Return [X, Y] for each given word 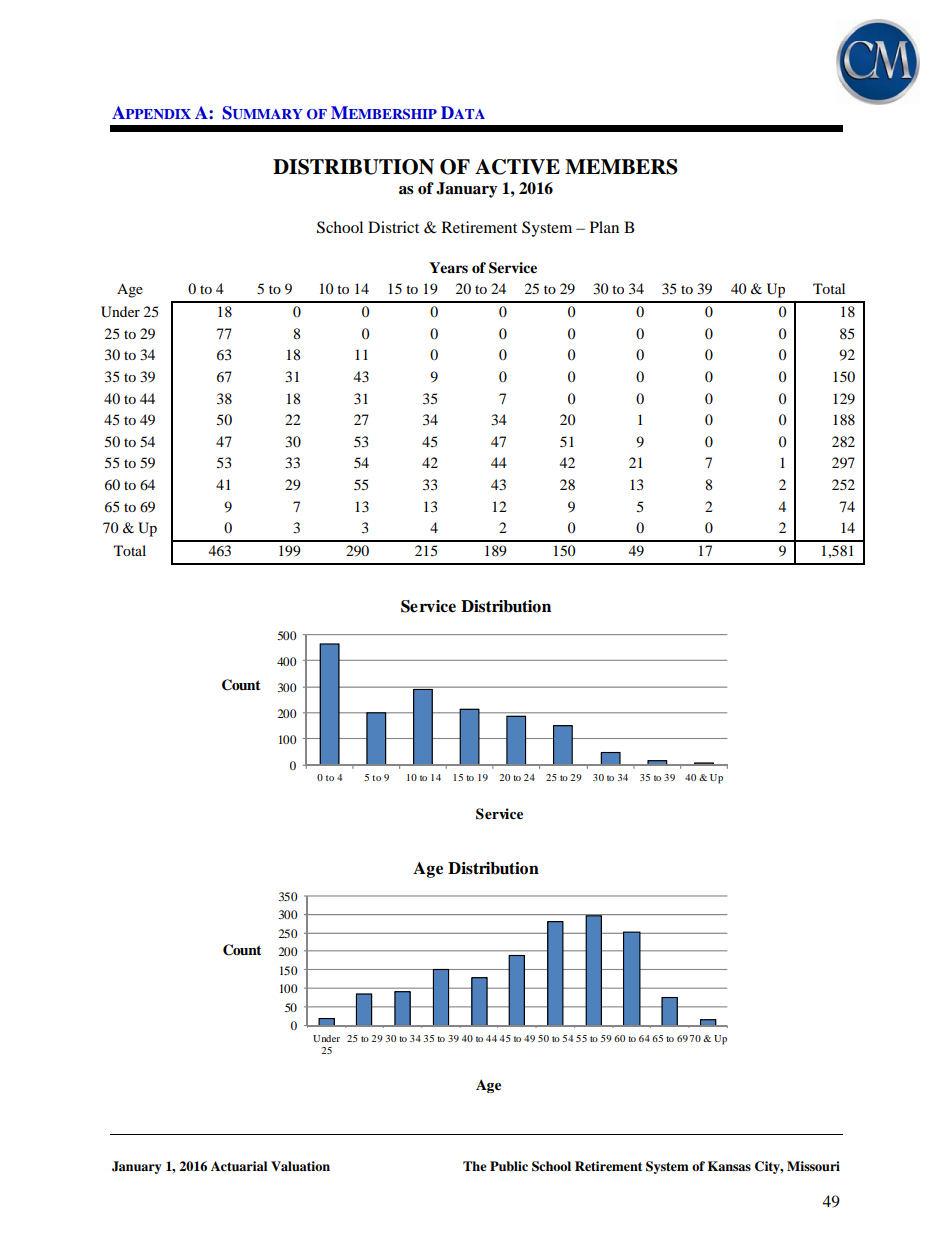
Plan [604, 227]
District [393, 227]
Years [448, 267]
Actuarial [239, 1166]
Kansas [729, 1166]
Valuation [300, 1166]
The [475, 1166]
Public [509, 1166]
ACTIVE [517, 167]
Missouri [813, 1166]
